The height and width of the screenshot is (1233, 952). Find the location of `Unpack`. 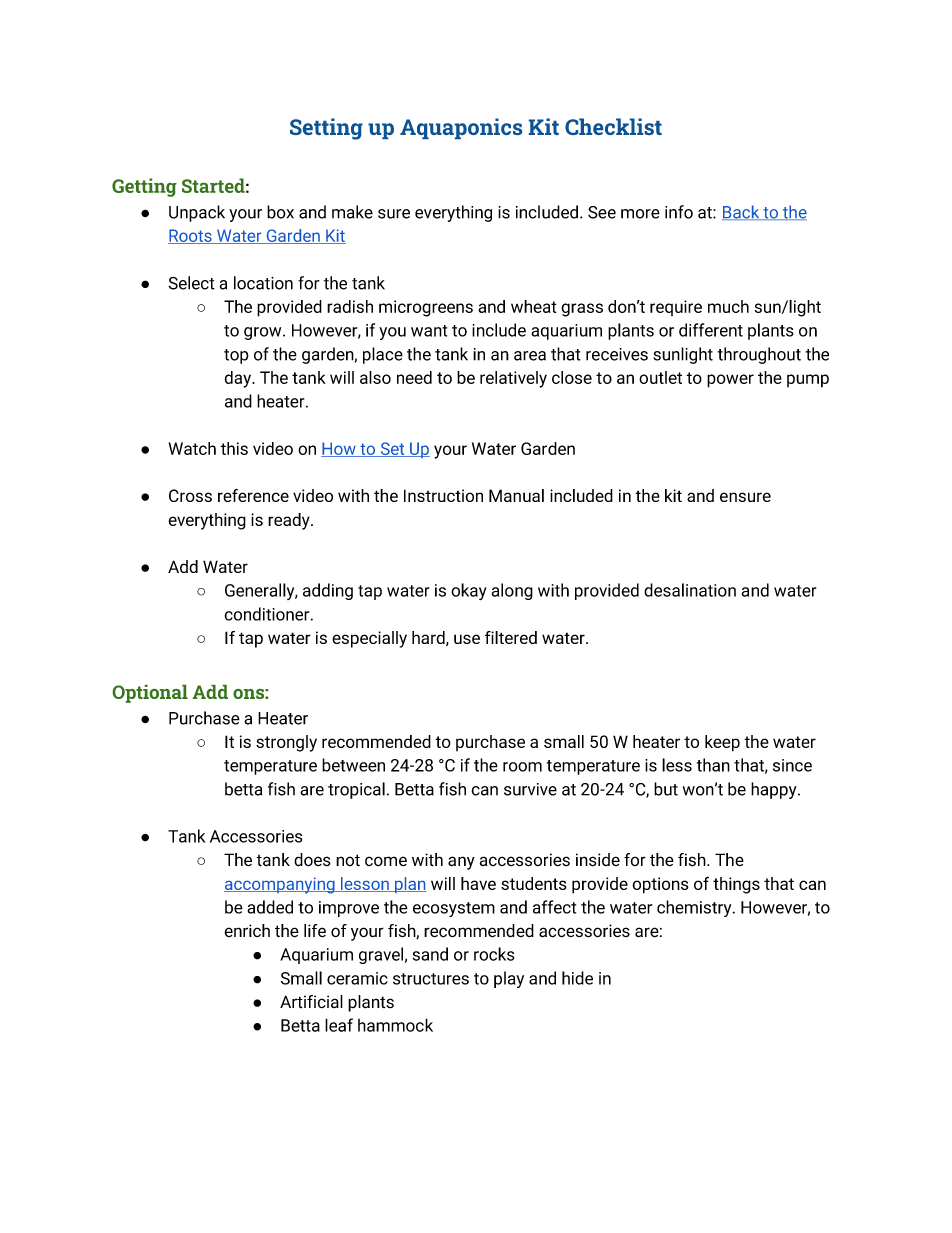

Unpack is located at coordinates (197, 213).
